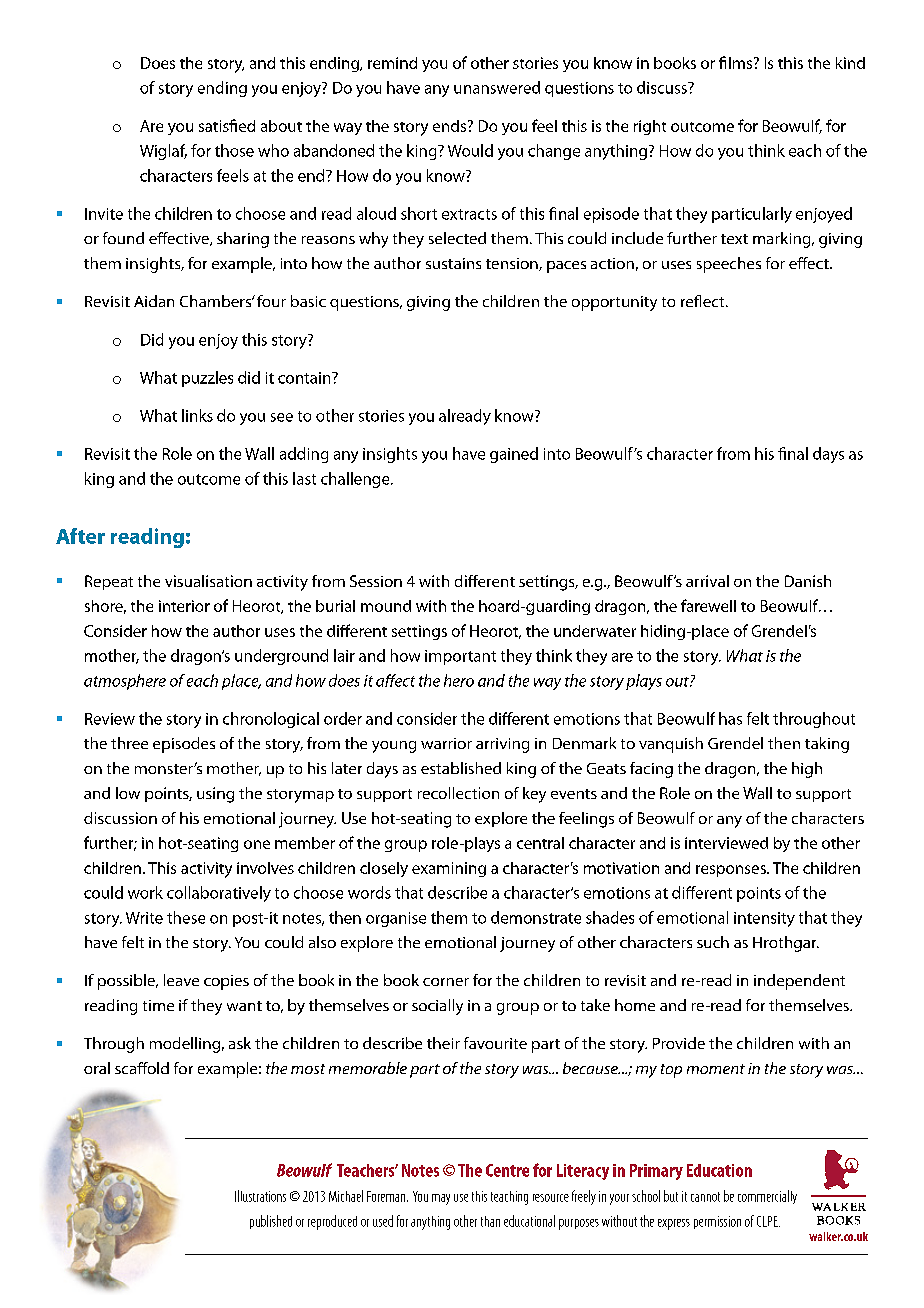 This screenshot has width=924, height=1308. What do you see at coordinates (497, 87) in the screenshot?
I see `unanswered` at bounding box center [497, 87].
